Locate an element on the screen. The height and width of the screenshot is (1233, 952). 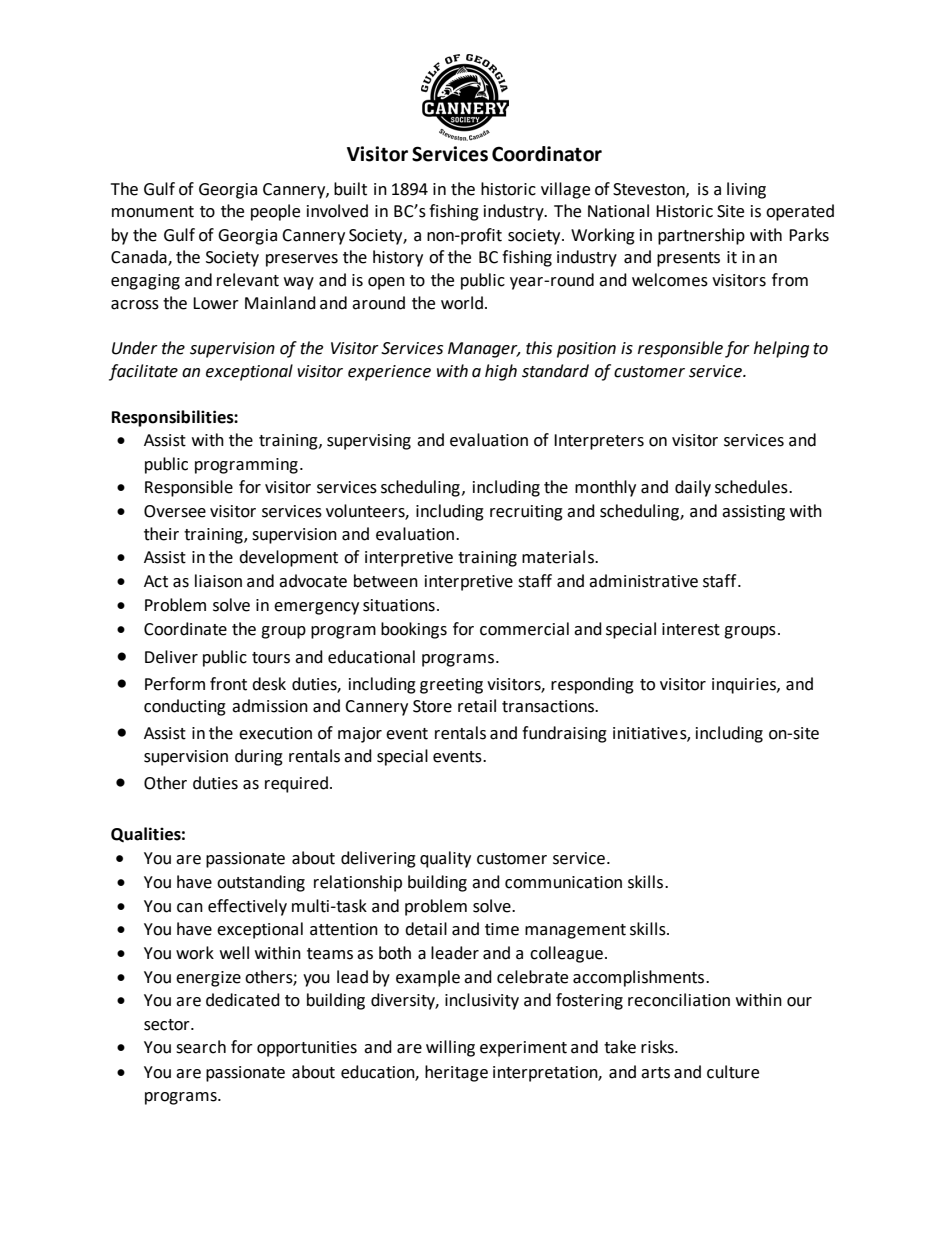
commercial is located at coordinates (524, 629).
